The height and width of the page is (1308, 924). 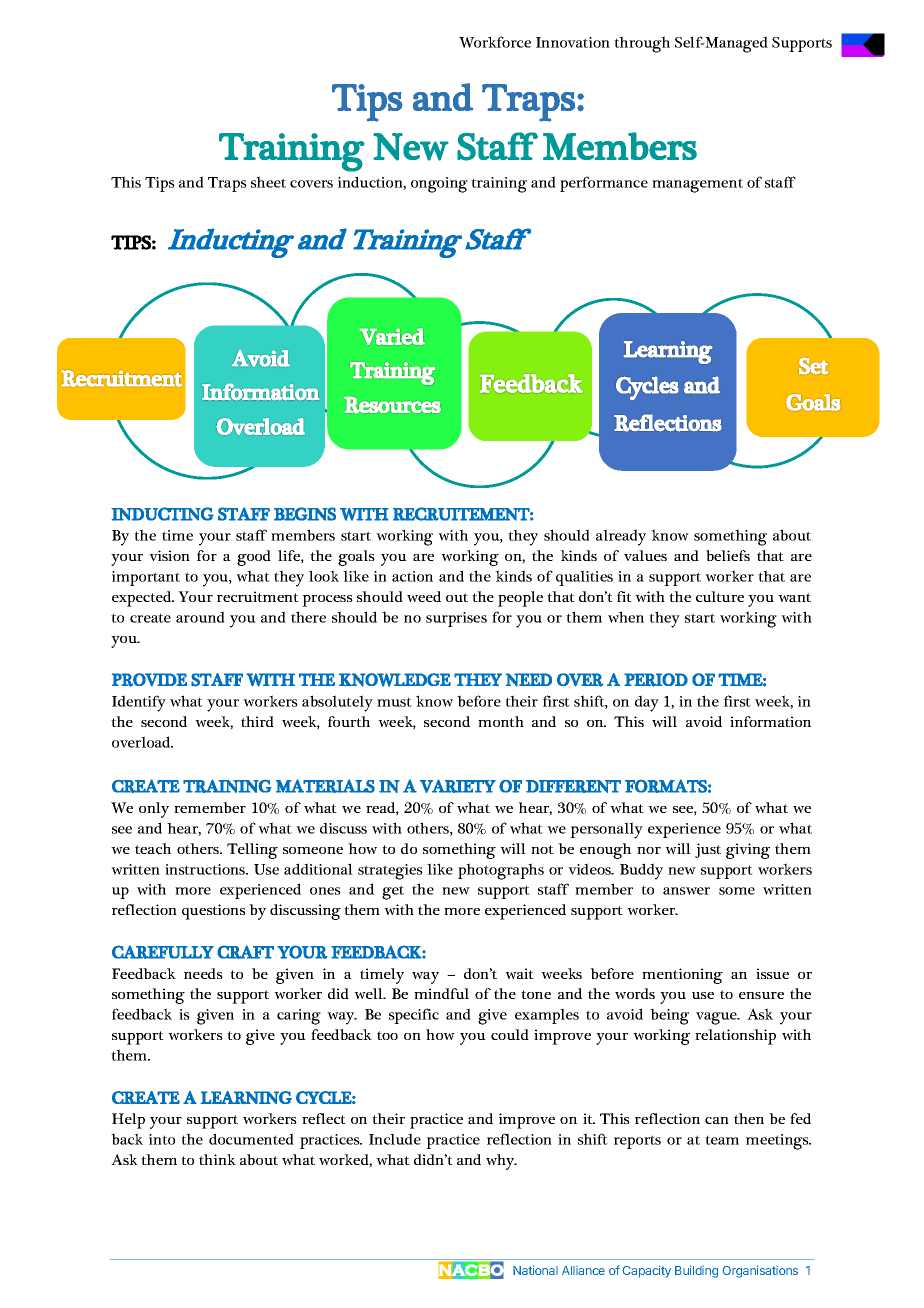 What do you see at coordinates (696, 1271) in the page?
I see `Building` at bounding box center [696, 1271].
